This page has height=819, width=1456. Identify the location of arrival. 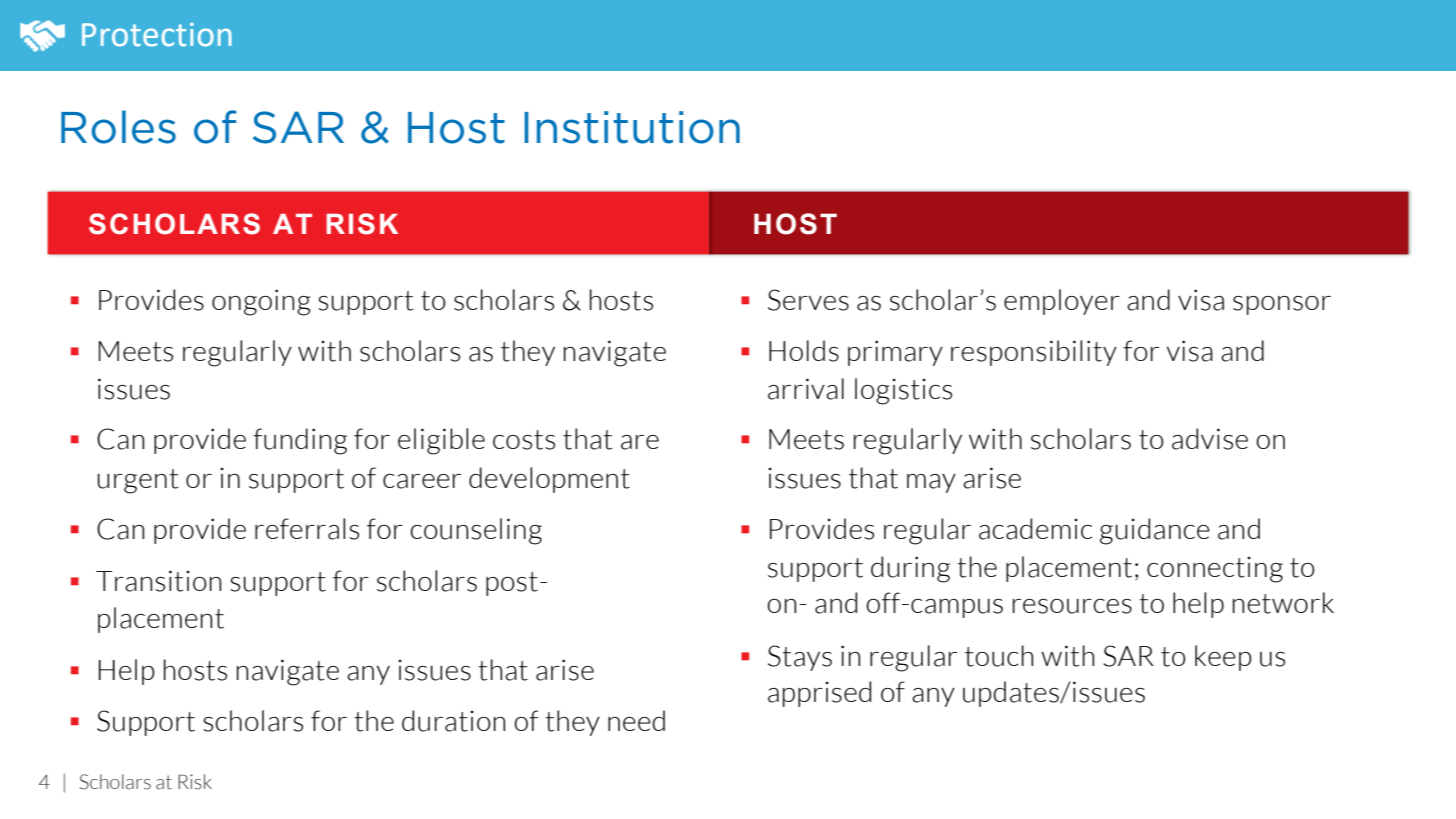
(806, 389).
